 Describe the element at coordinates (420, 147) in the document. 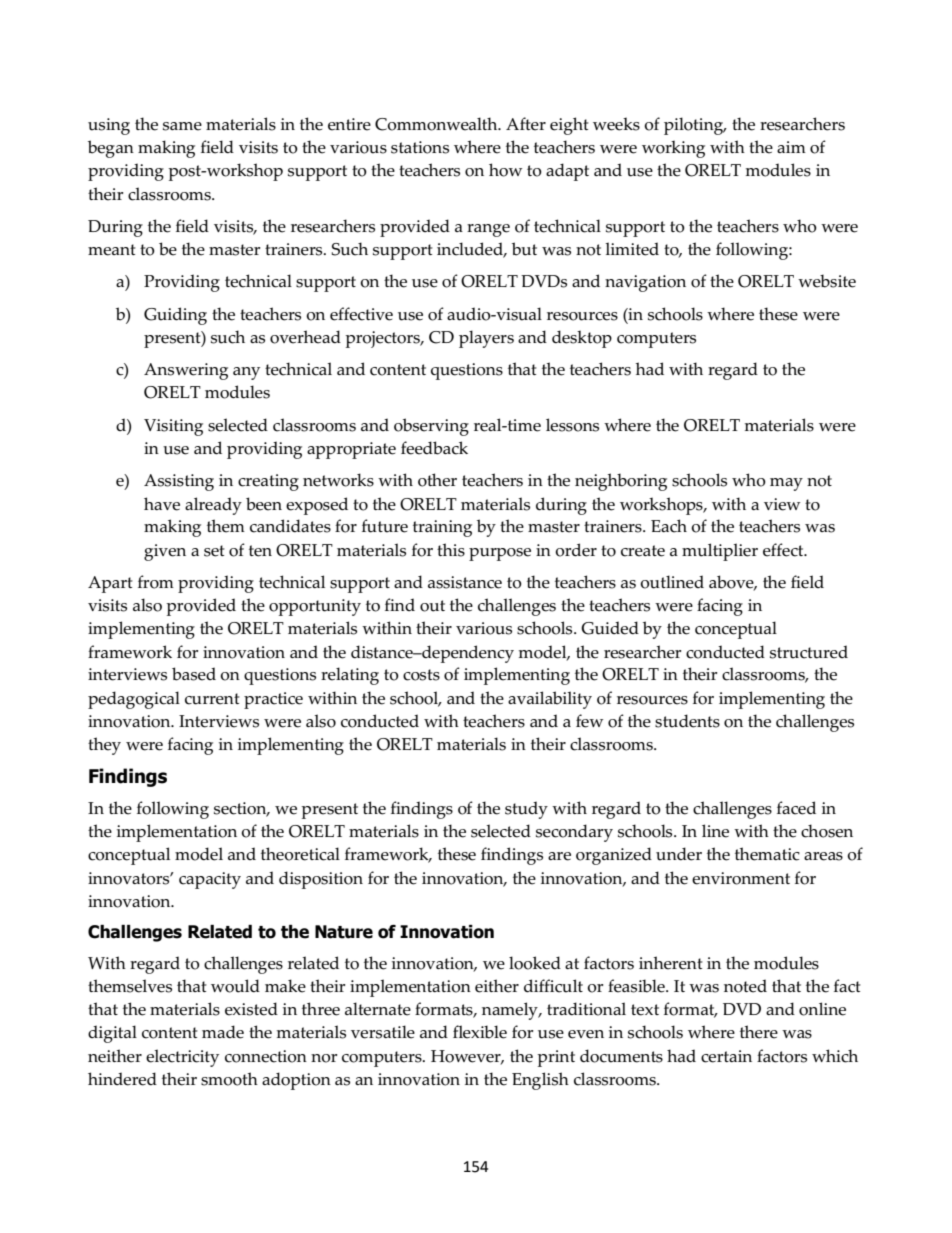

I see `stations` at that location.
